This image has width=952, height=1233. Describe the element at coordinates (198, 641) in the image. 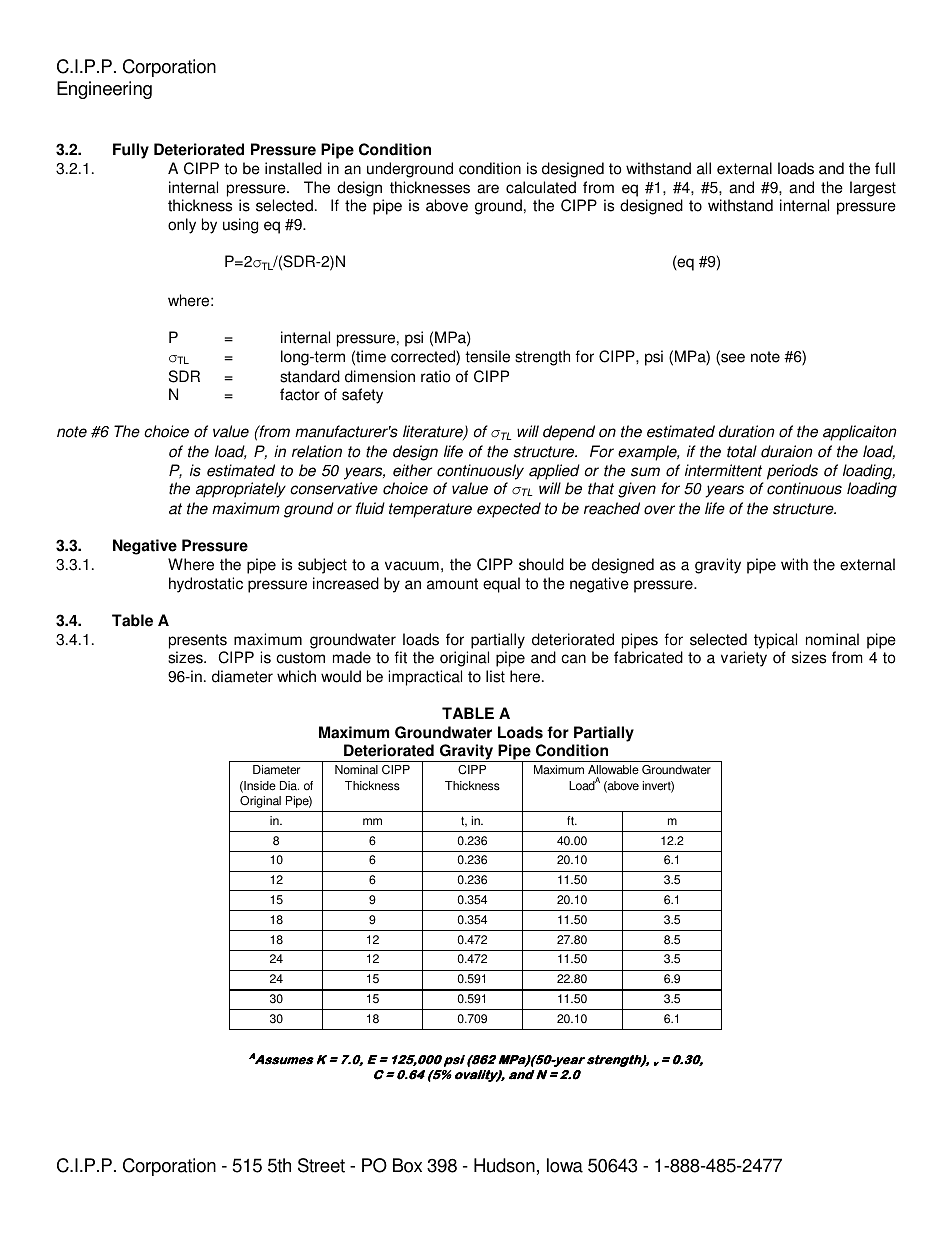

I see `presents` at that location.
